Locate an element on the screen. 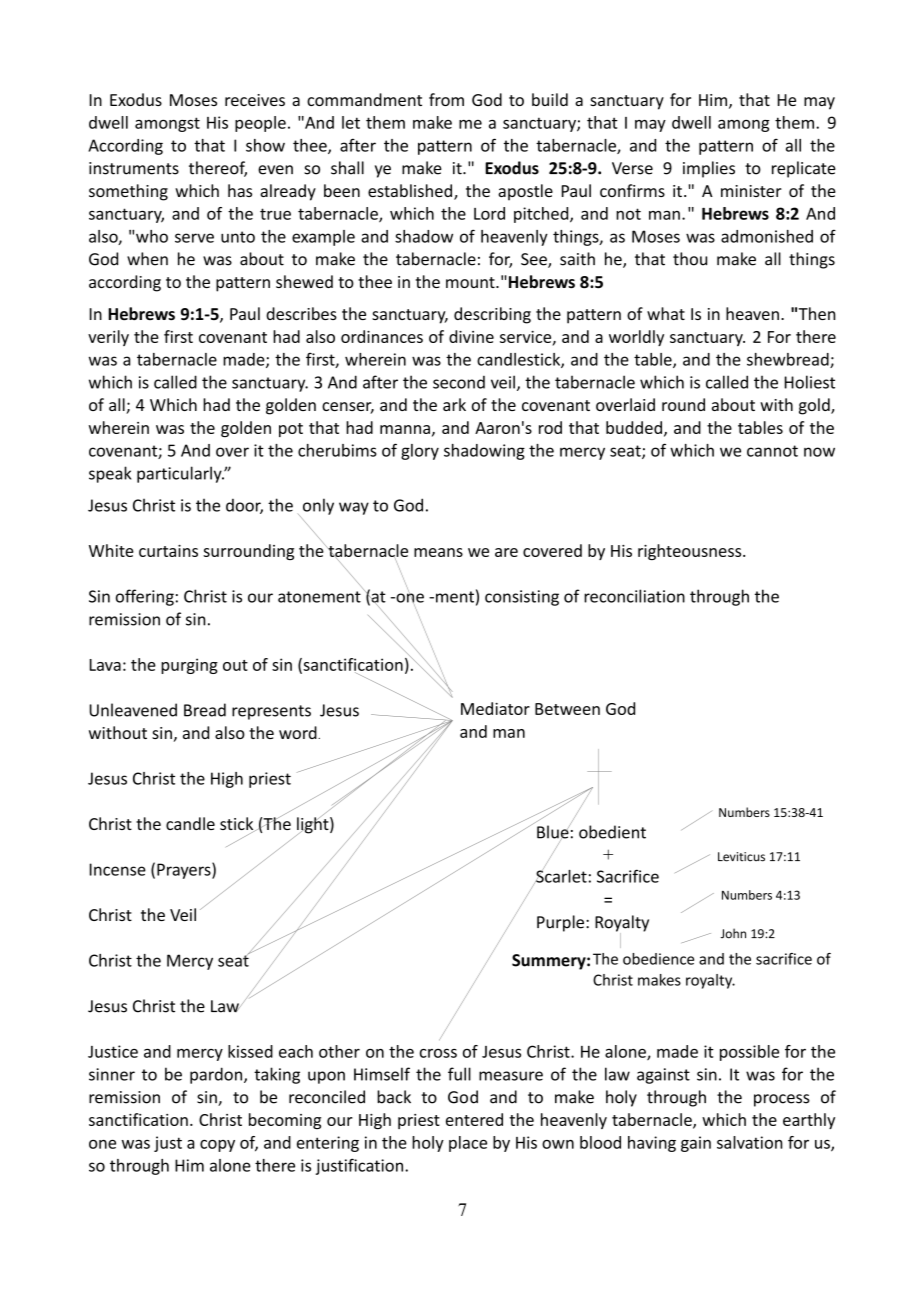 This screenshot has height=1308, width=924. from is located at coordinates (446, 99).
